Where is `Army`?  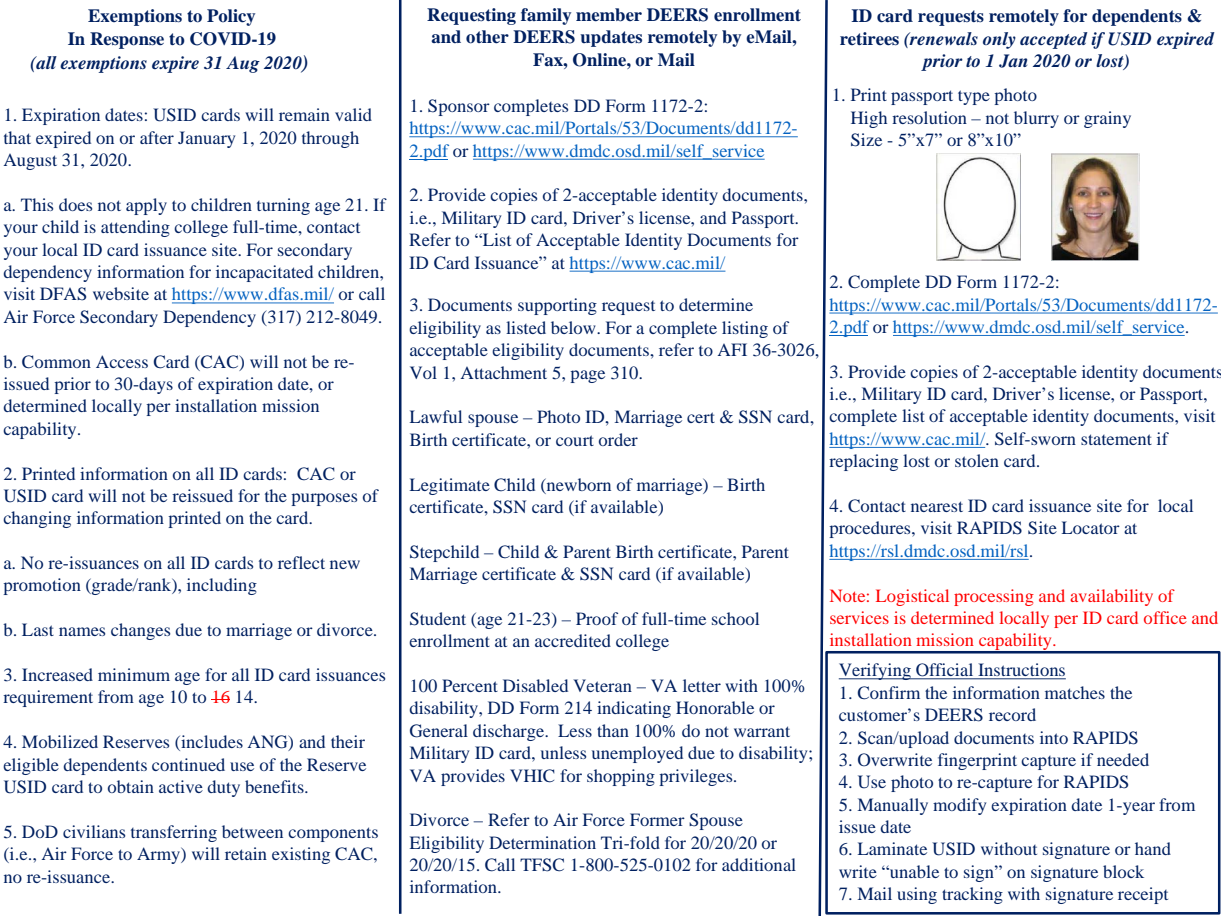 Army is located at coordinates (159, 855).
